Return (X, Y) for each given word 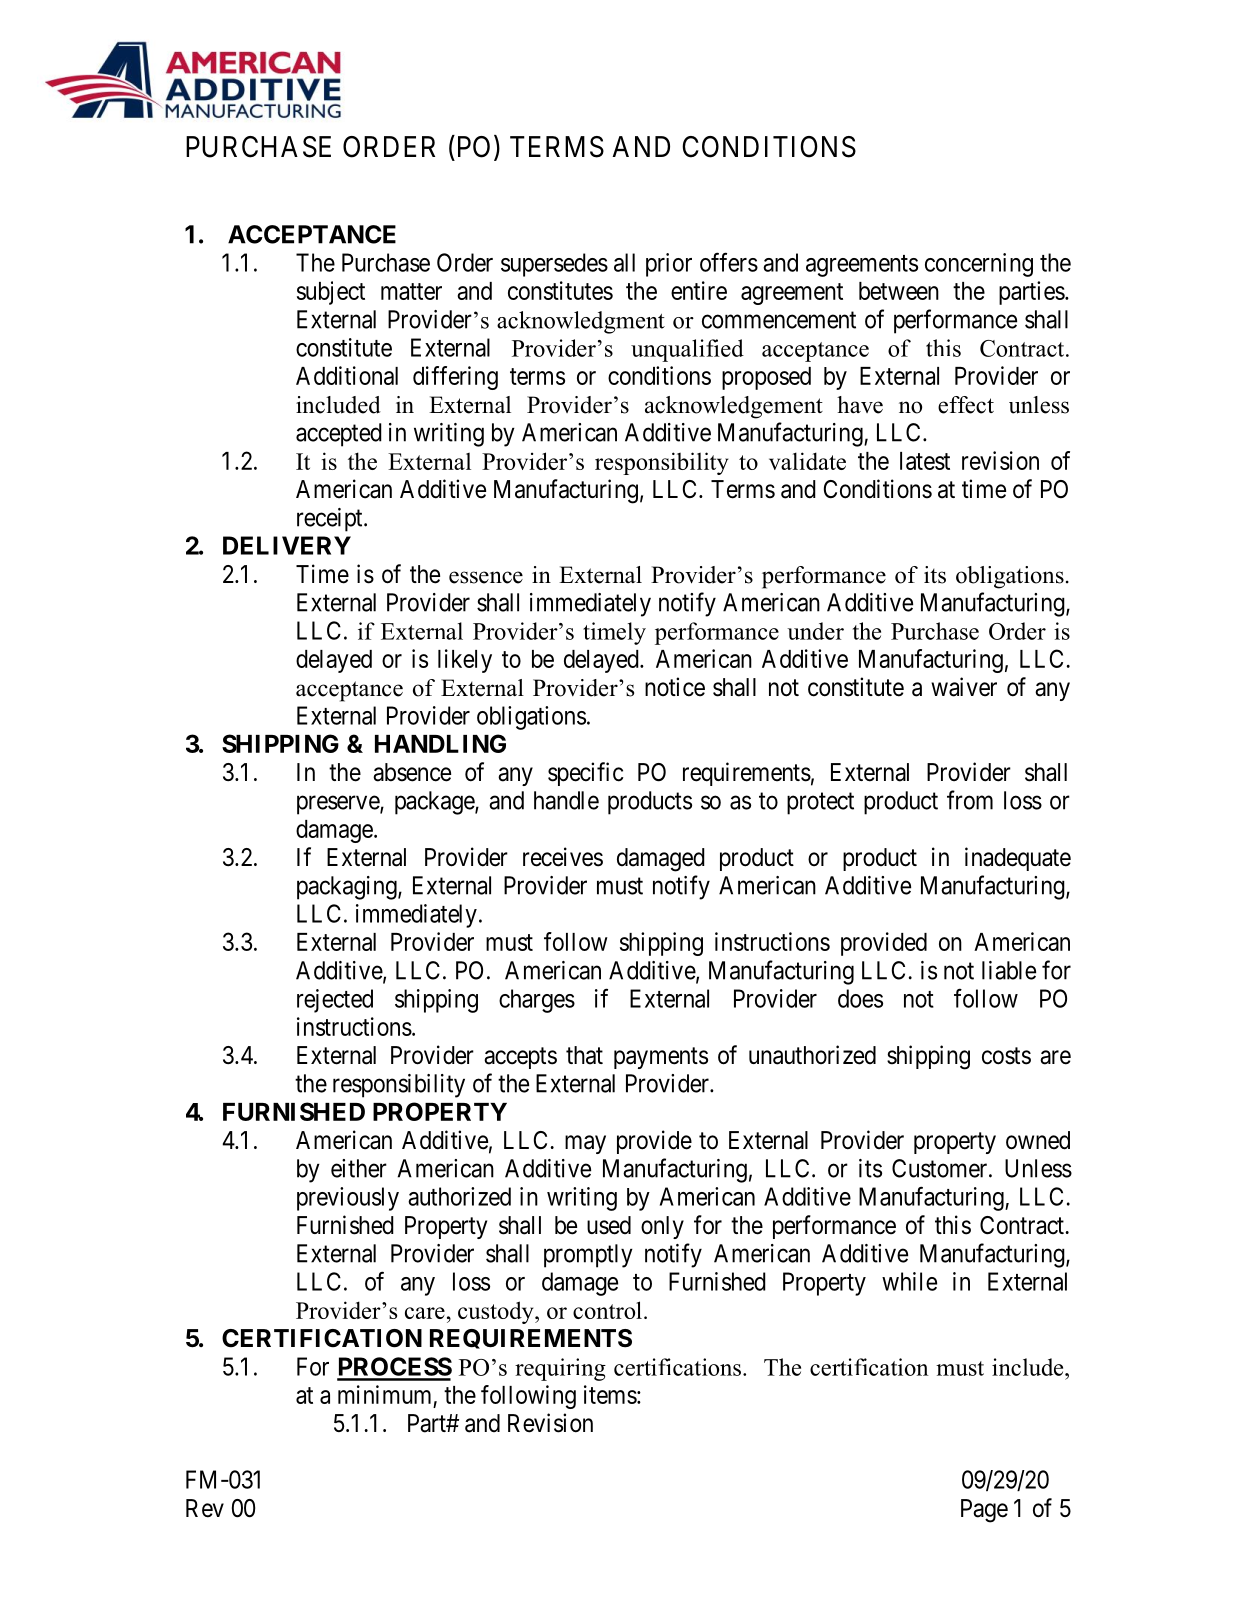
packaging (348, 888)
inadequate (1018, 859)
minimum (384, 1394)
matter (411, 291)
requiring (560, 1369)
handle (566, 800)
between (899, 291)
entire (699, 290)
